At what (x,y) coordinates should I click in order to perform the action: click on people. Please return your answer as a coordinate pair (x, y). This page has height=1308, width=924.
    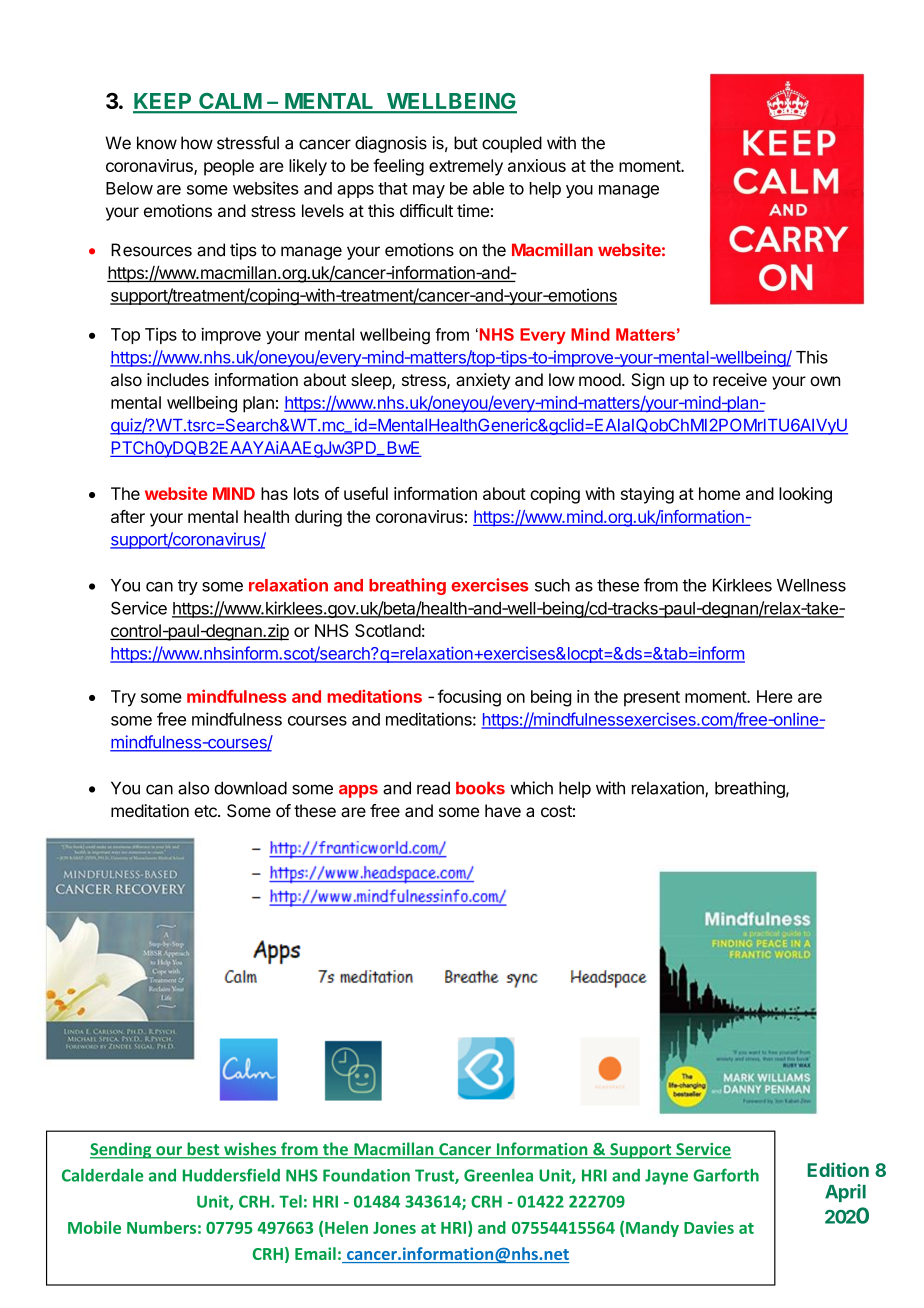
    Looking at the image, I should click on (229, 167).
